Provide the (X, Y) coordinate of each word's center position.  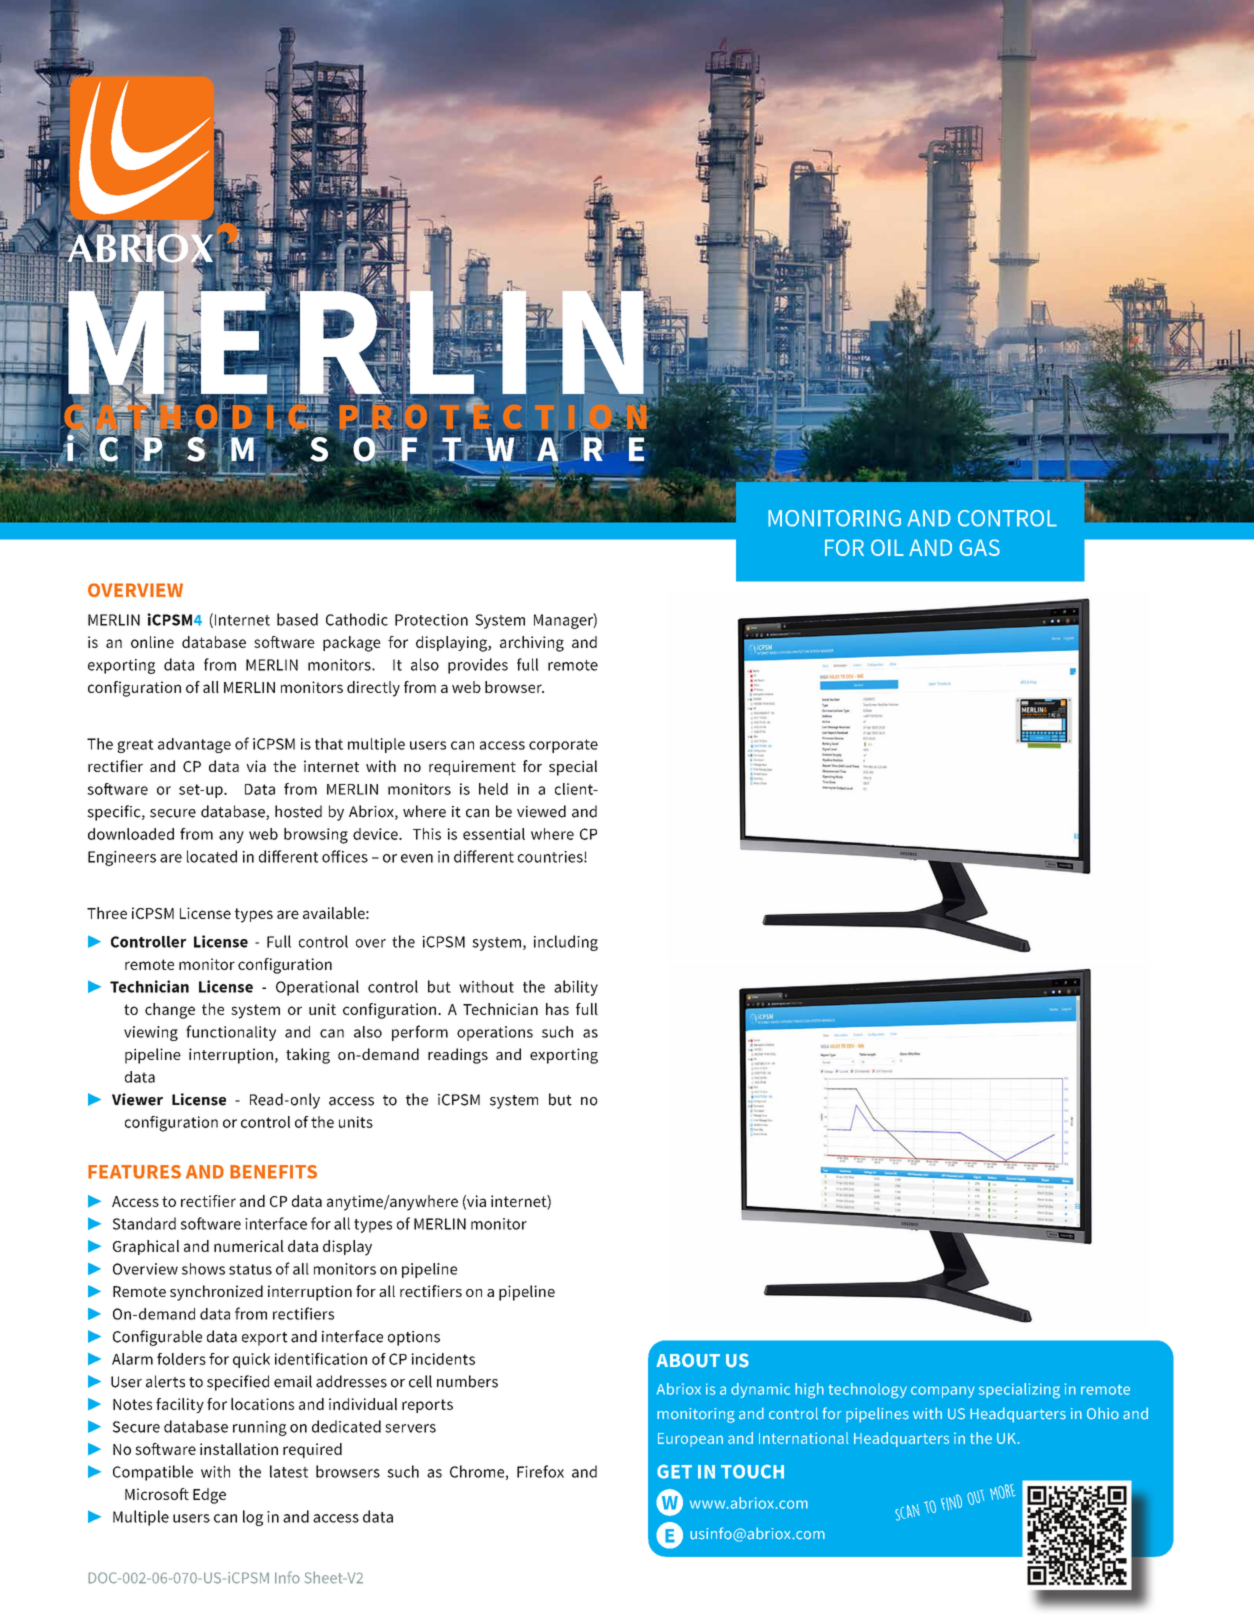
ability (576, 988)
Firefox (540, 1471)
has (557, 1009)
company (943, 1392)
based (297, 619)
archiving (532, 644)
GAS (979, 547)
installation (239, 1449)
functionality (231, 1033)
